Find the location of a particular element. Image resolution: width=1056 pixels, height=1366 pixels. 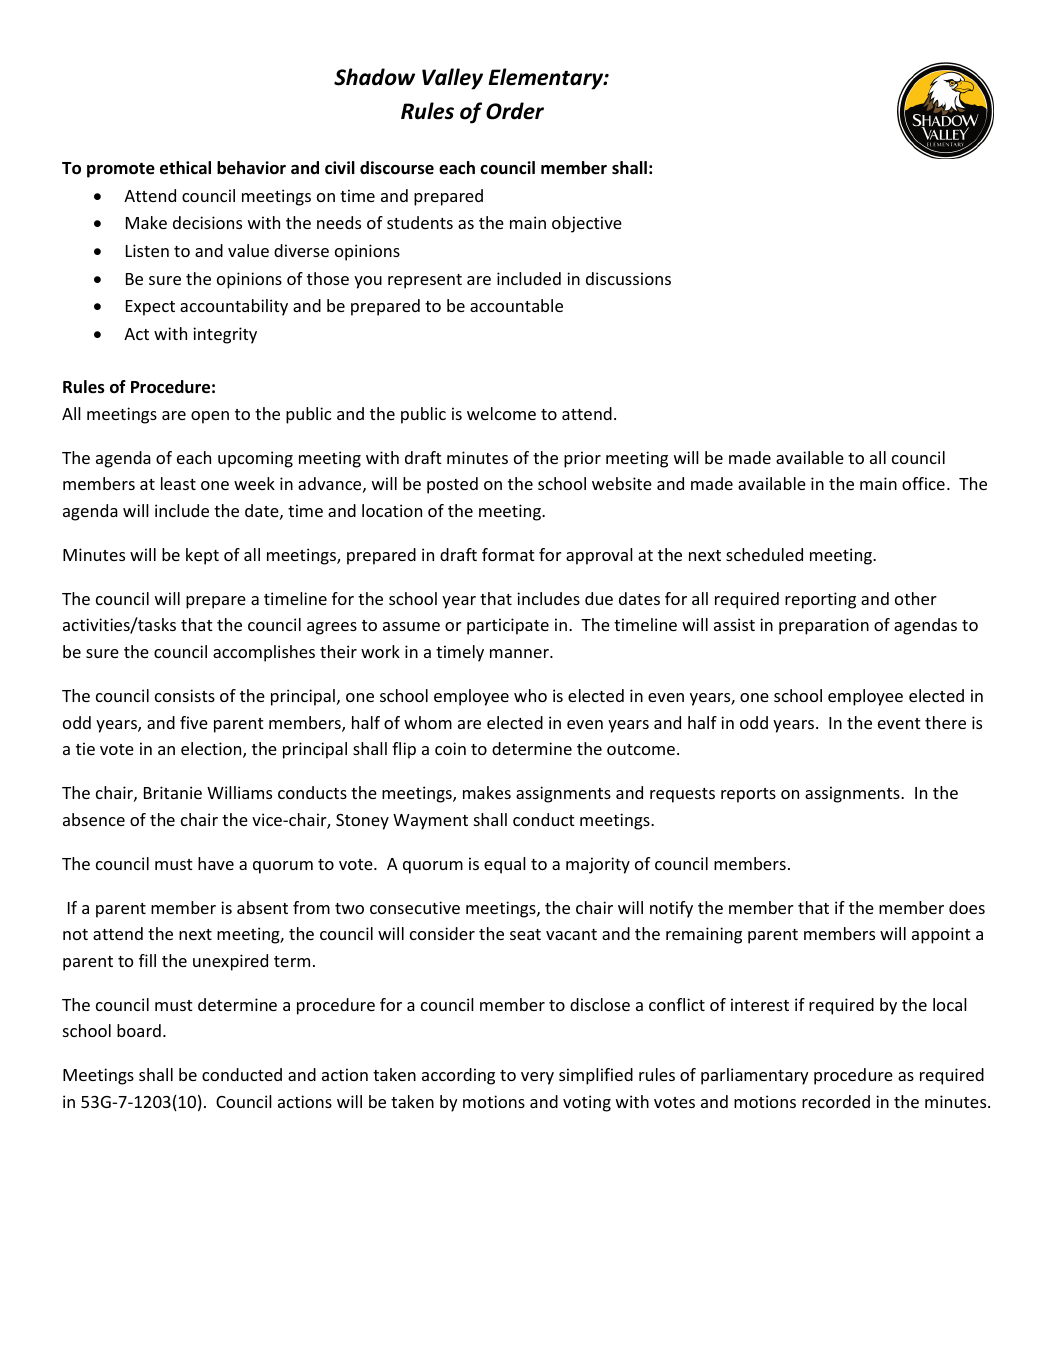

very is located at coordinates (537, 1078).
